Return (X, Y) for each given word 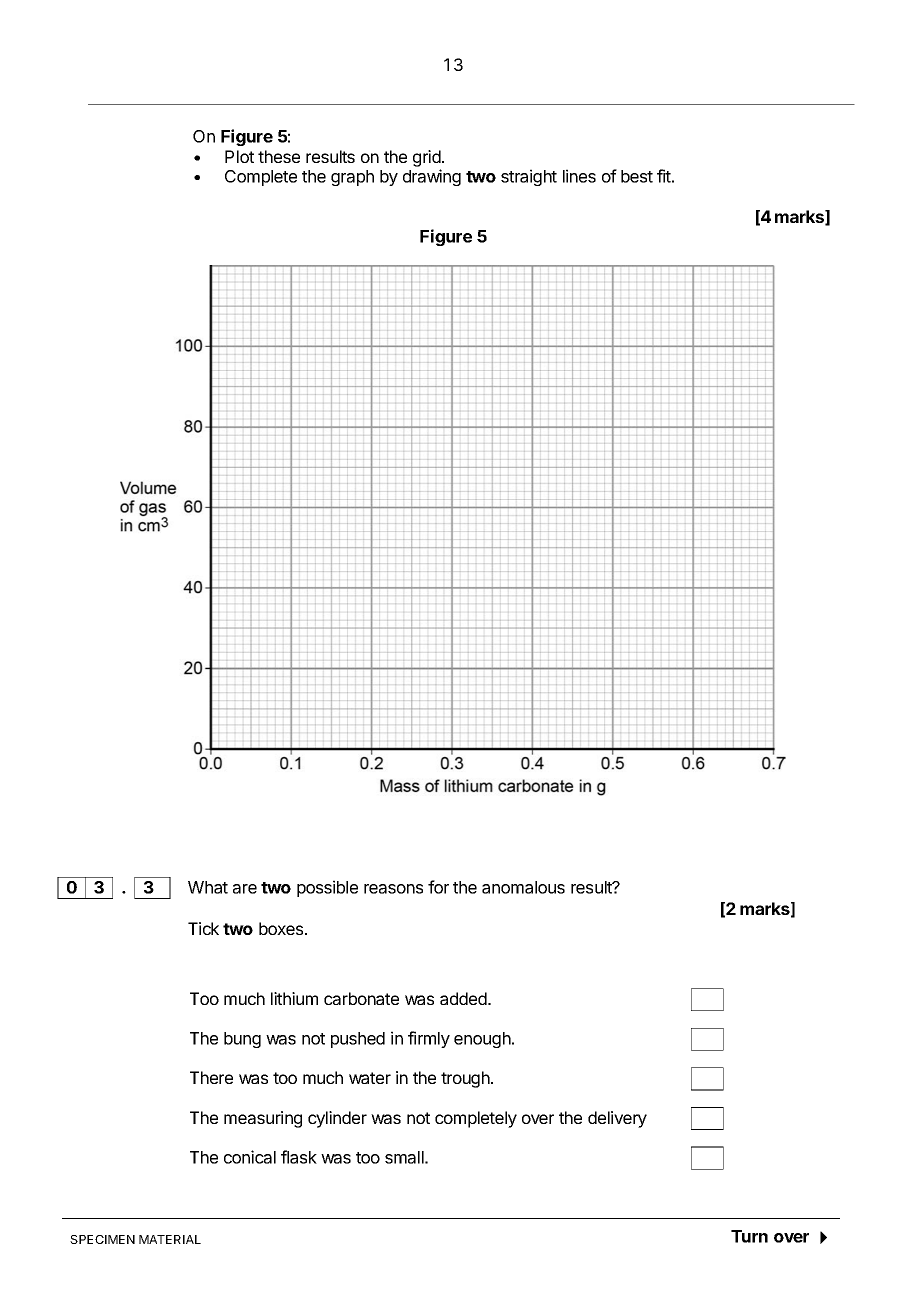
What (208, 887)
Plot (239, 156)
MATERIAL (170, 1239)
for (438, 887)
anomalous (523, 887)
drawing (432, 177)
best (637, 176)
